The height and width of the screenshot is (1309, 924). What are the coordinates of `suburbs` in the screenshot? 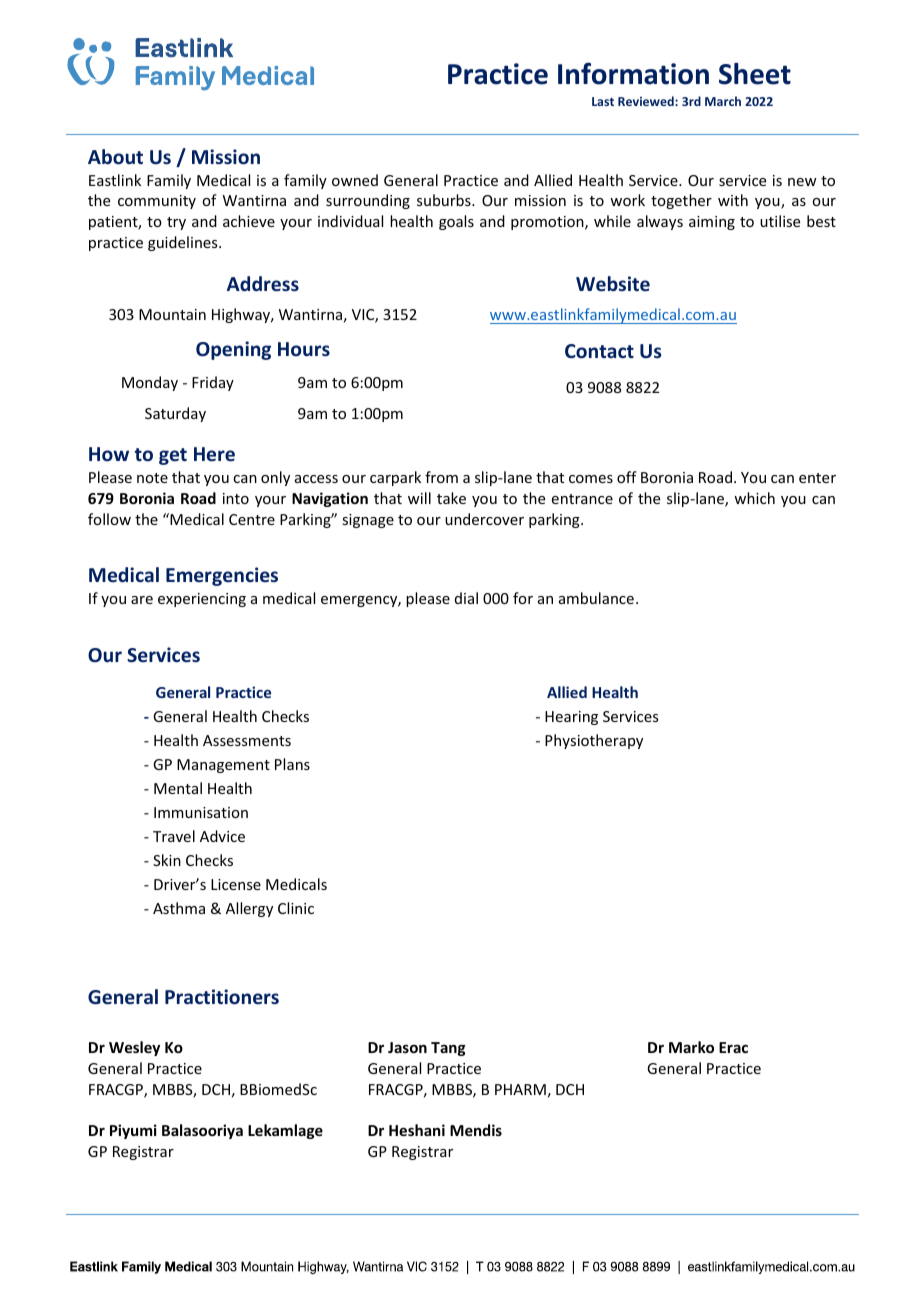 It's located at (445, 200).
